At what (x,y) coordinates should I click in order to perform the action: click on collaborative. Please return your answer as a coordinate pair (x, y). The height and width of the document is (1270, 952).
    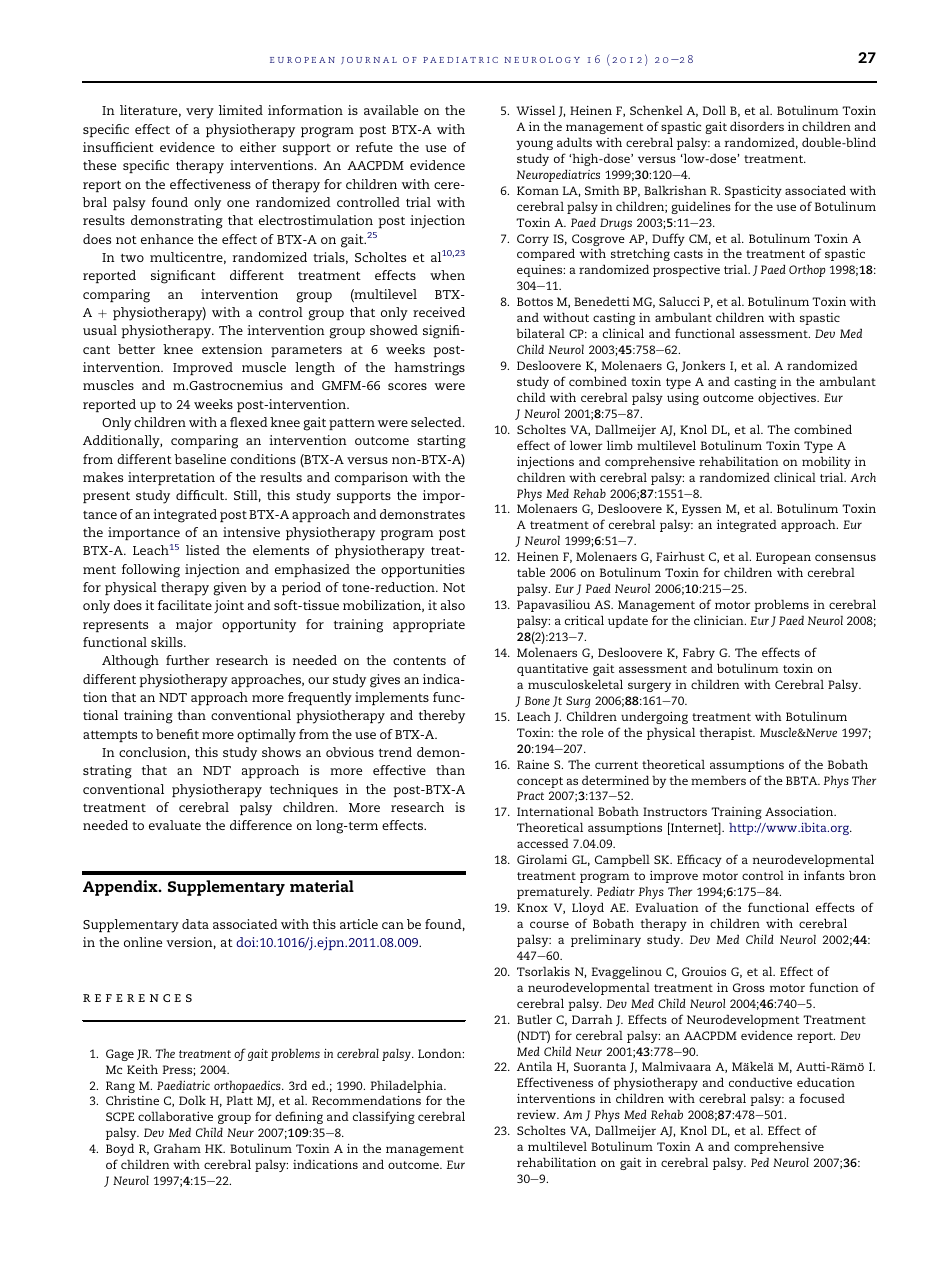
    Looking at the image, I should click on (175, 1116).
